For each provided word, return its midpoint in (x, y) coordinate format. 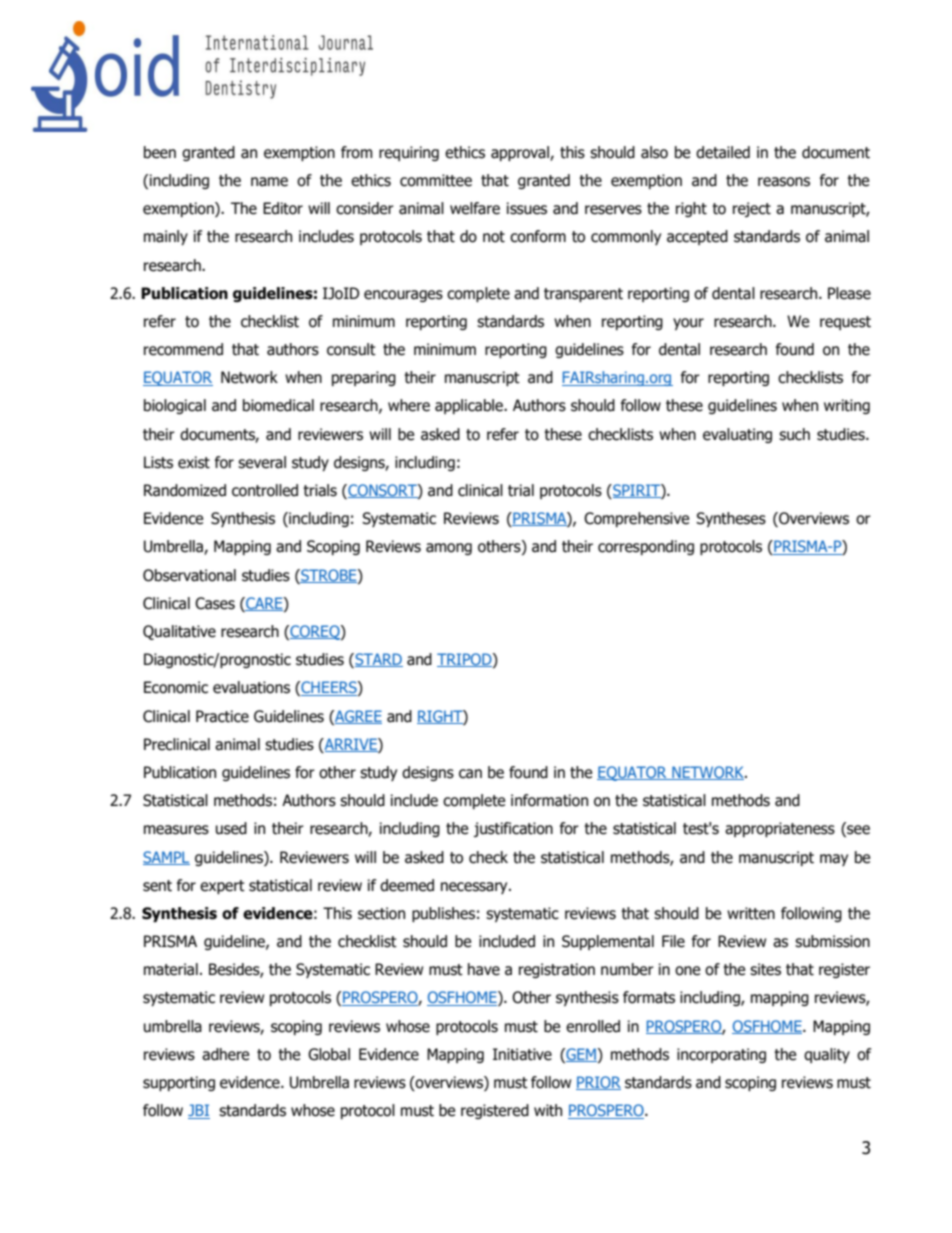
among (449, 549)
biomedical (278, 405)
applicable (470, 406)
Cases (215, 603)
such (794, 434)
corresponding (646, 547)
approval (521, 153)
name (269, 182)
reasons (784, 182)
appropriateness (780, 829)
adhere (225, 1054)
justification (513, 829)
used (231, 828)
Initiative (522, 1054)
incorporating (721, 1055)
